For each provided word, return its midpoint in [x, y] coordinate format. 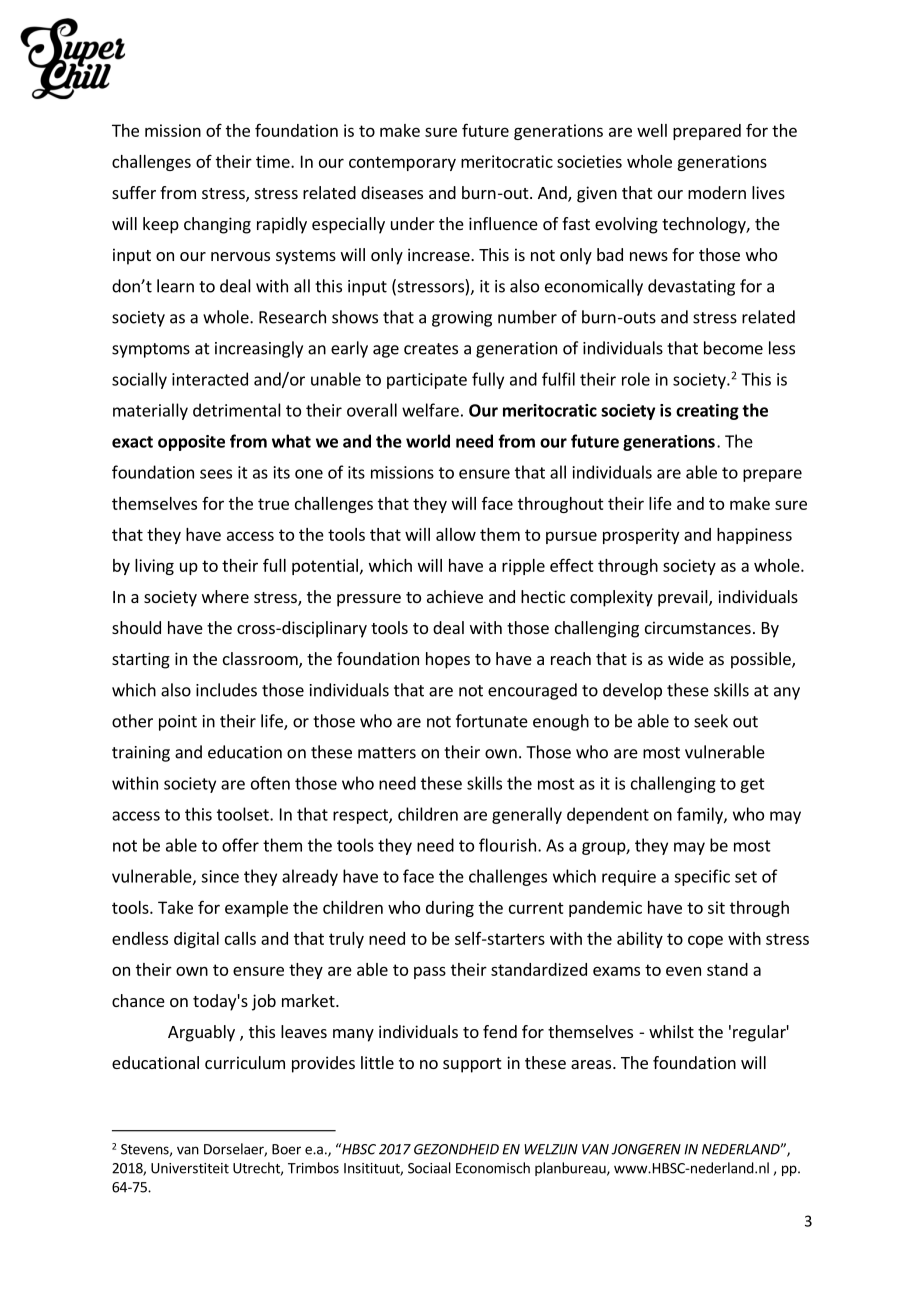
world [428, 441]
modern [717, 192]
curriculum [245, 1062]
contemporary [402, 163]
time [274, 161]
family [701, 815]
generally [527, 815]
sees [216, 474]
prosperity [641, 536]
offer [240, 845]
